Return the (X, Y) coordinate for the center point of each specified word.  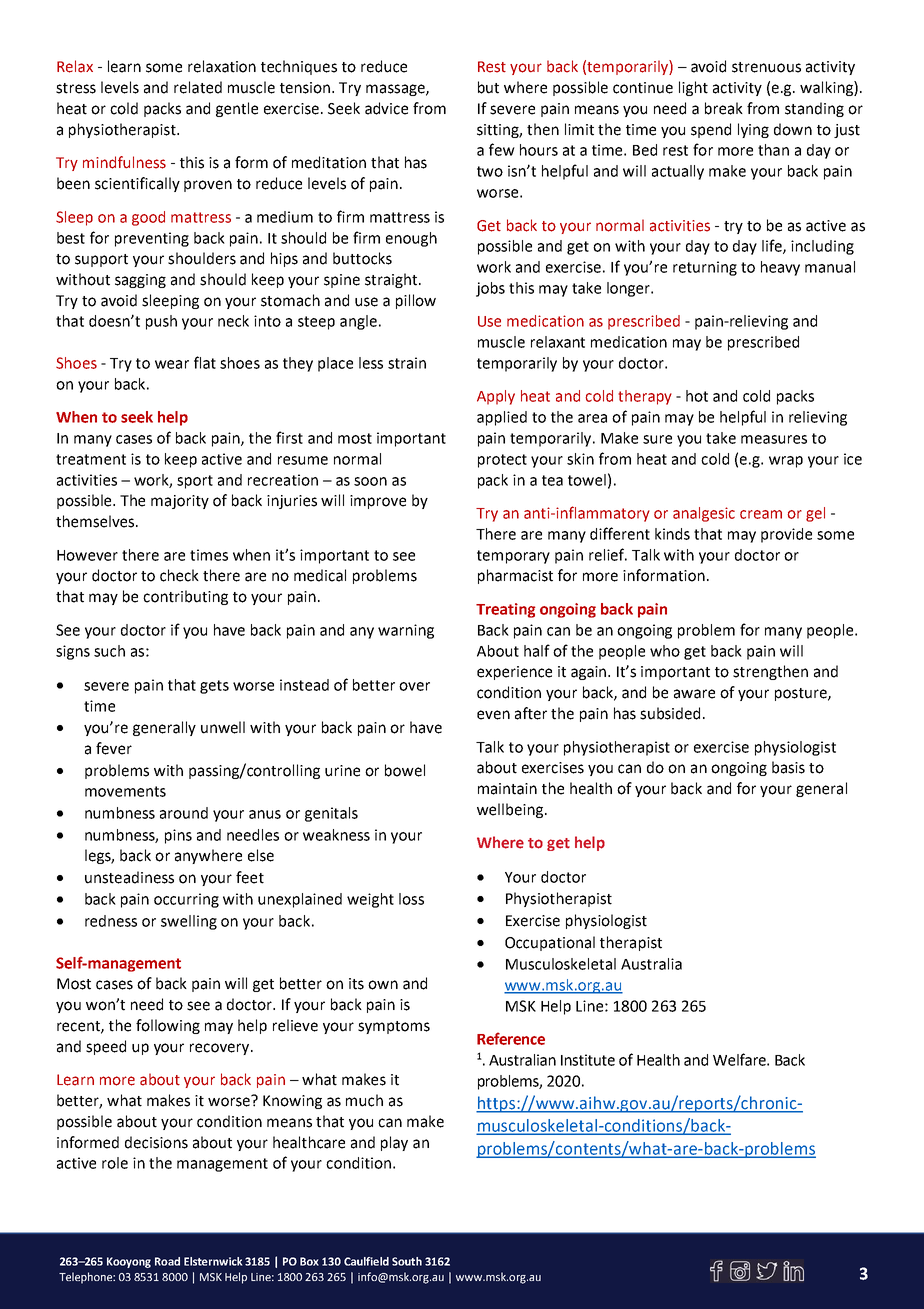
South (407, 1261)
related (198, 87)
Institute (588, 1060)
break (724, 108)
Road (167, 1261)
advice (386, 108)
